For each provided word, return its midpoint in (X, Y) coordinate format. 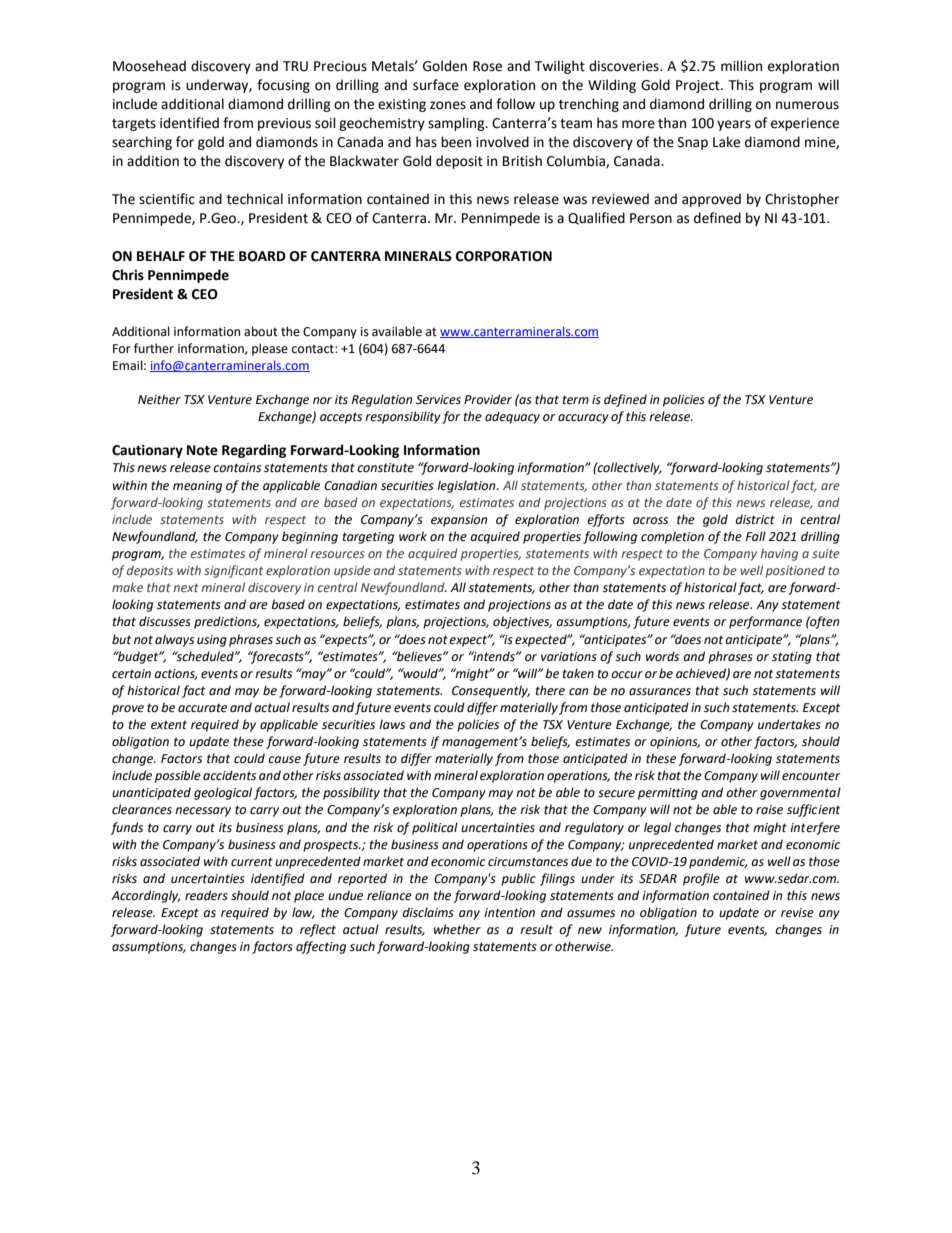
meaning (197, 487)
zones (448, 105)
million (741, 66)
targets (134, 125)
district (755, 519)
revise (797, 913)
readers (206, 895)
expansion (459, 521)
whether (457, 929)
